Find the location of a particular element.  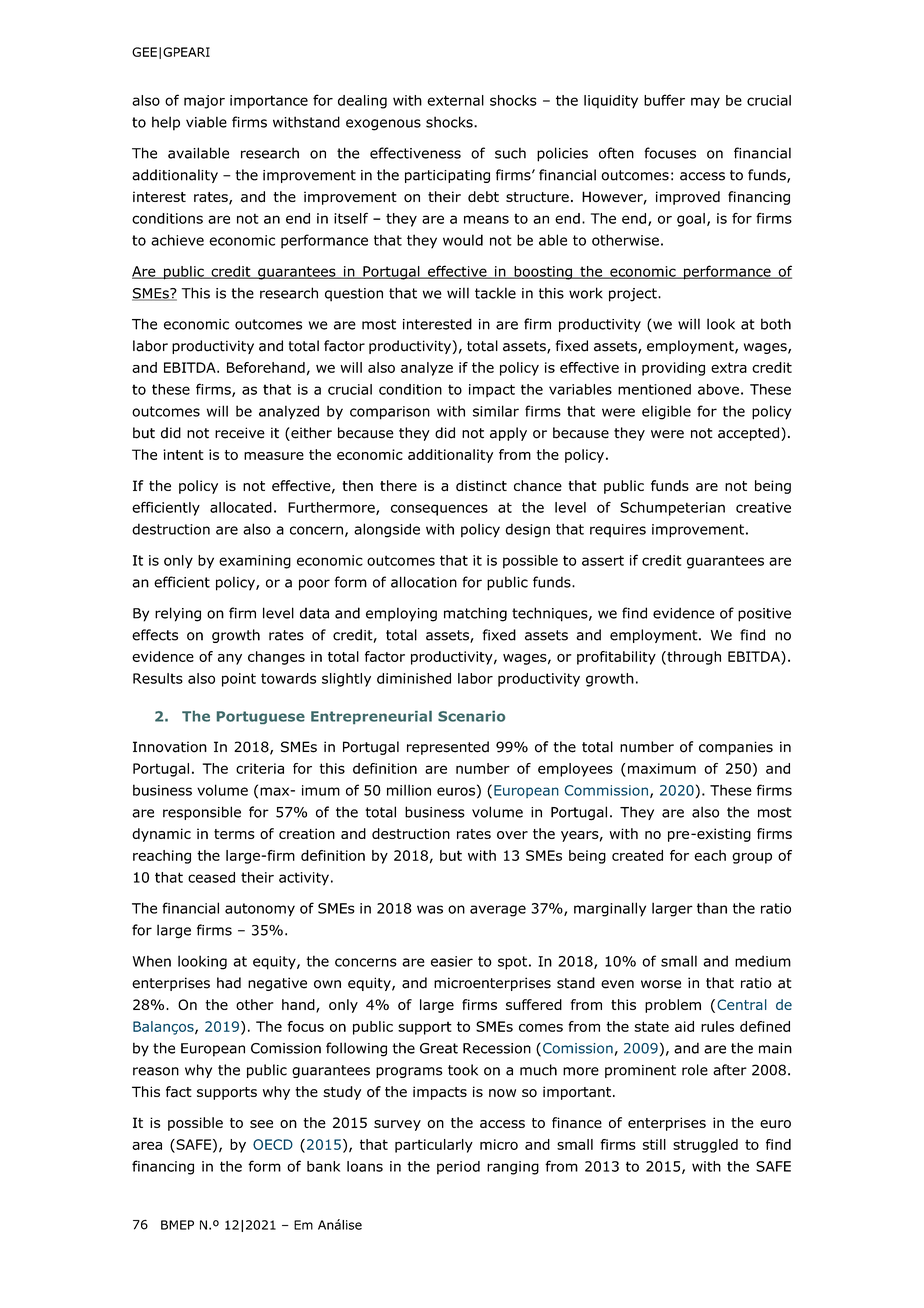

responsible is located at coordinates (202, 813).
